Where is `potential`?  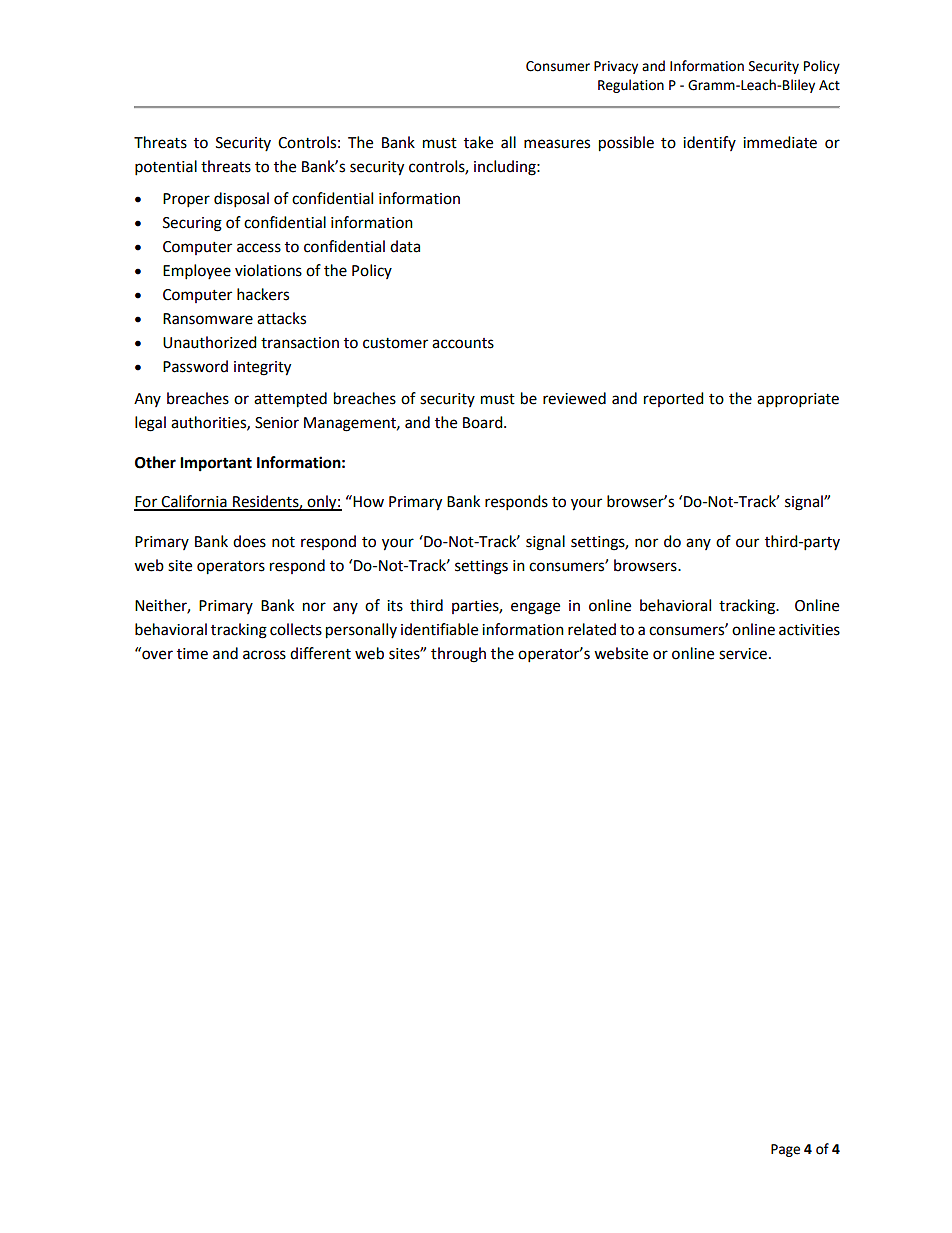 potential is located at coordinates (166, 168).
